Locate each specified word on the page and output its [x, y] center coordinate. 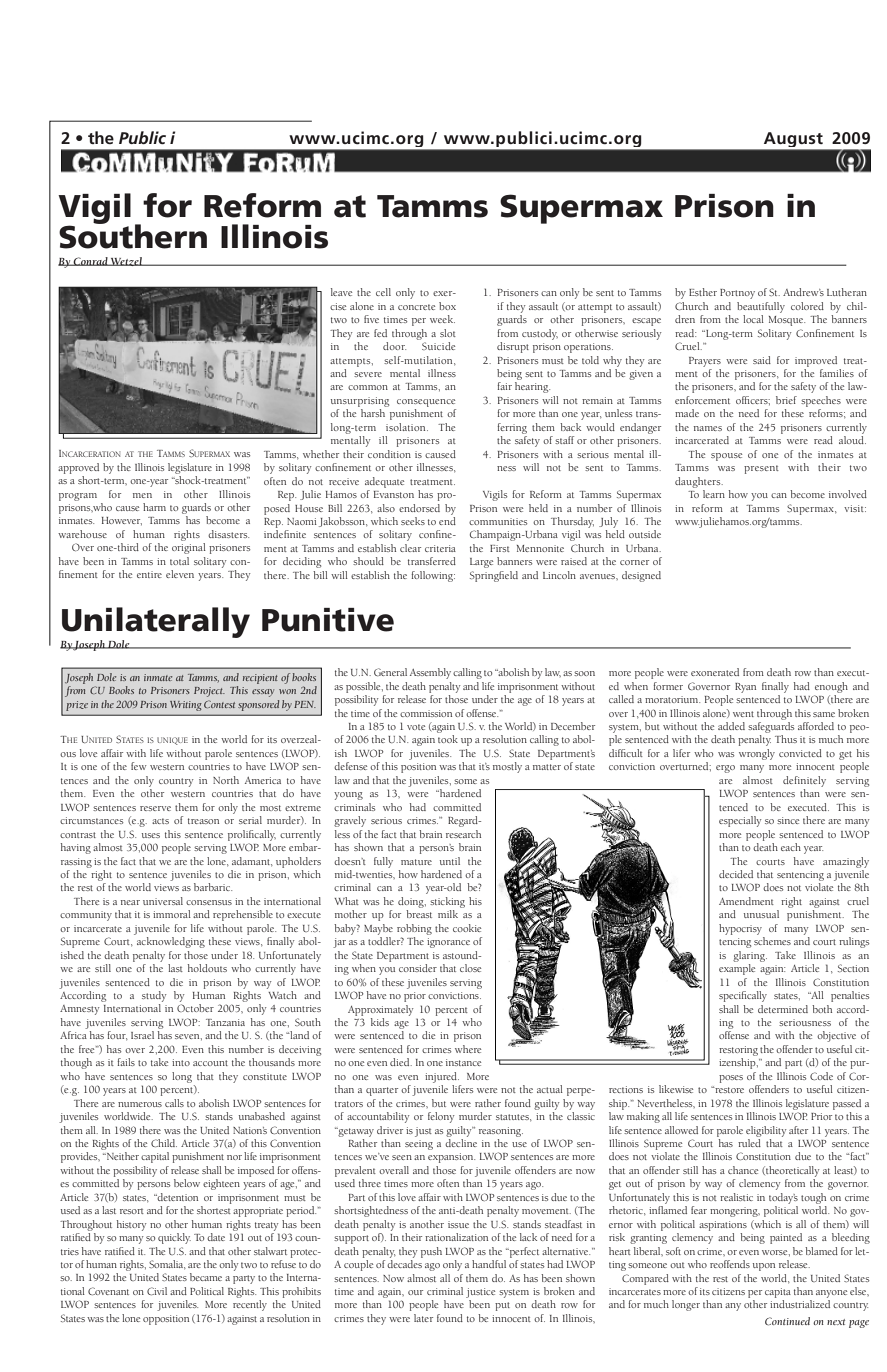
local [753, 319]
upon [764, 1267]
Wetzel [126, 261]
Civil [157, 1291]
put [502, 1306]
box [447, 306]
